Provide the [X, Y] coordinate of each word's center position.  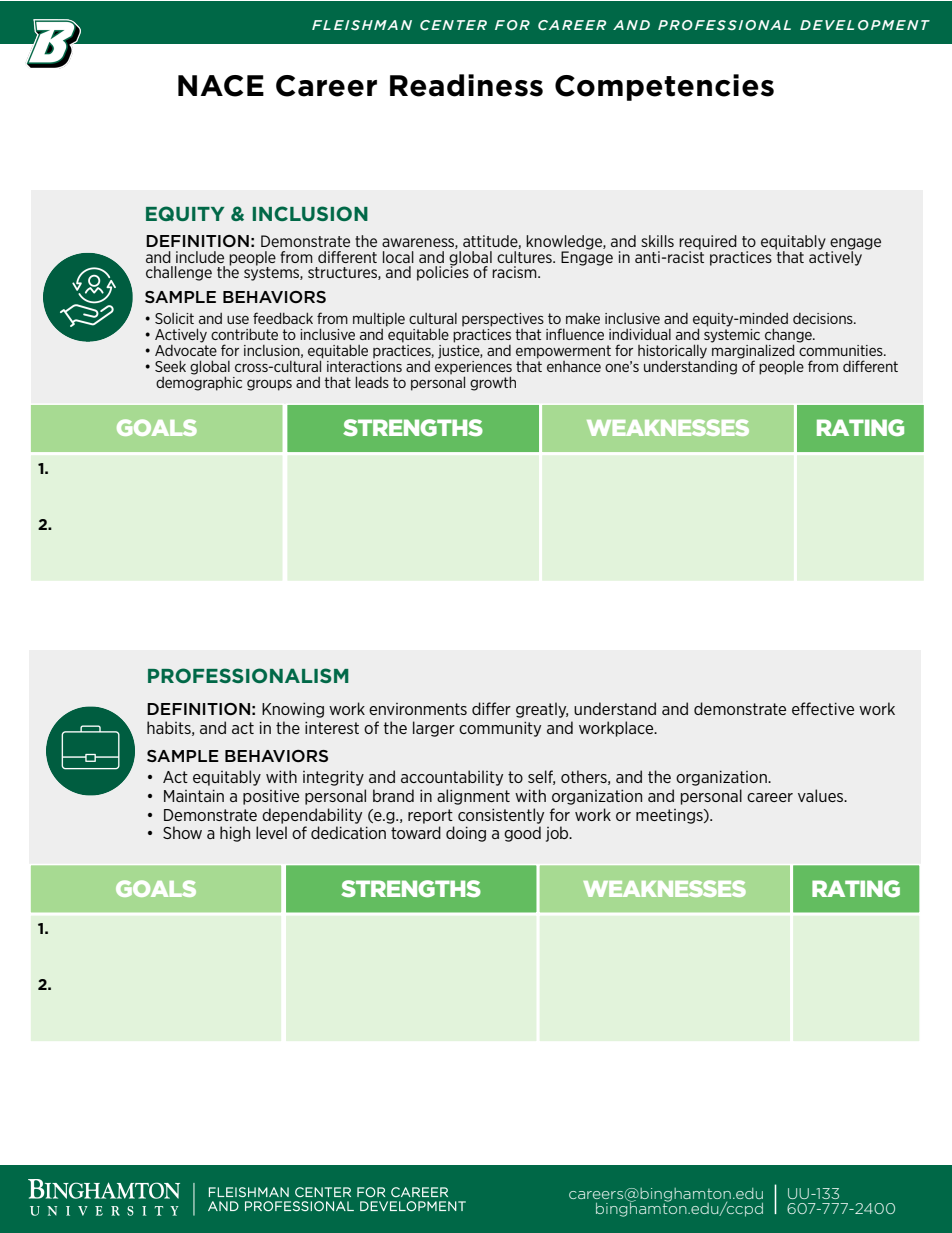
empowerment [563, 352]
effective [823, 708]
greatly [542, 710]
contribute [244, 334]
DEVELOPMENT [865, 25]
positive [271, 797]
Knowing [293, 710]
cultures [525, 255]
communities [841, 349]
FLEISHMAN [362, 25]
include [200, 257]
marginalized [752, 351]
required [708, 243]
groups [269, 385]
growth [493, 383]
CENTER [453, 25]
